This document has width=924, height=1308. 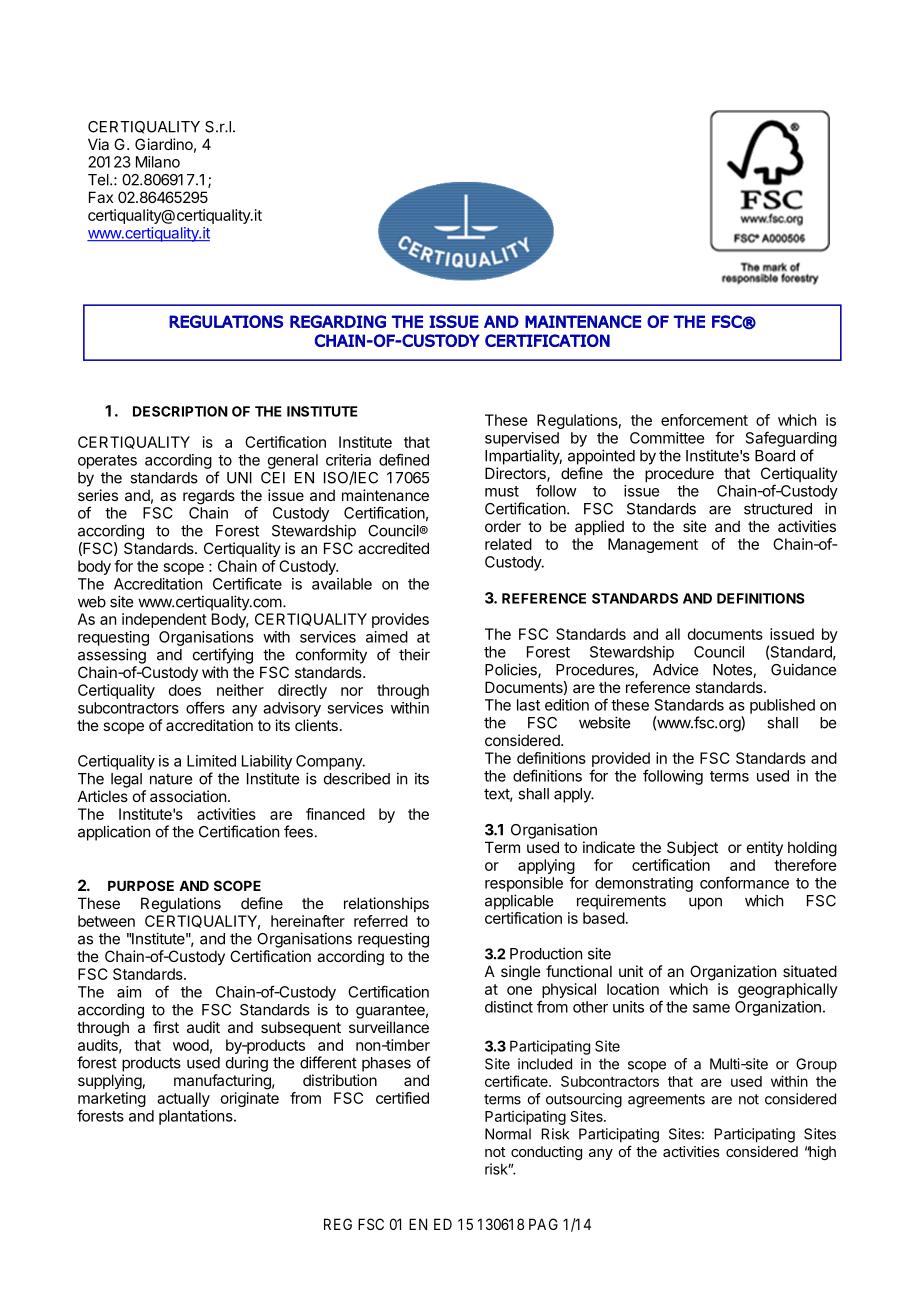 What do you see at coordinates (524, 884) in the document?
I see `responsible` at bounding box center [524, 884].
